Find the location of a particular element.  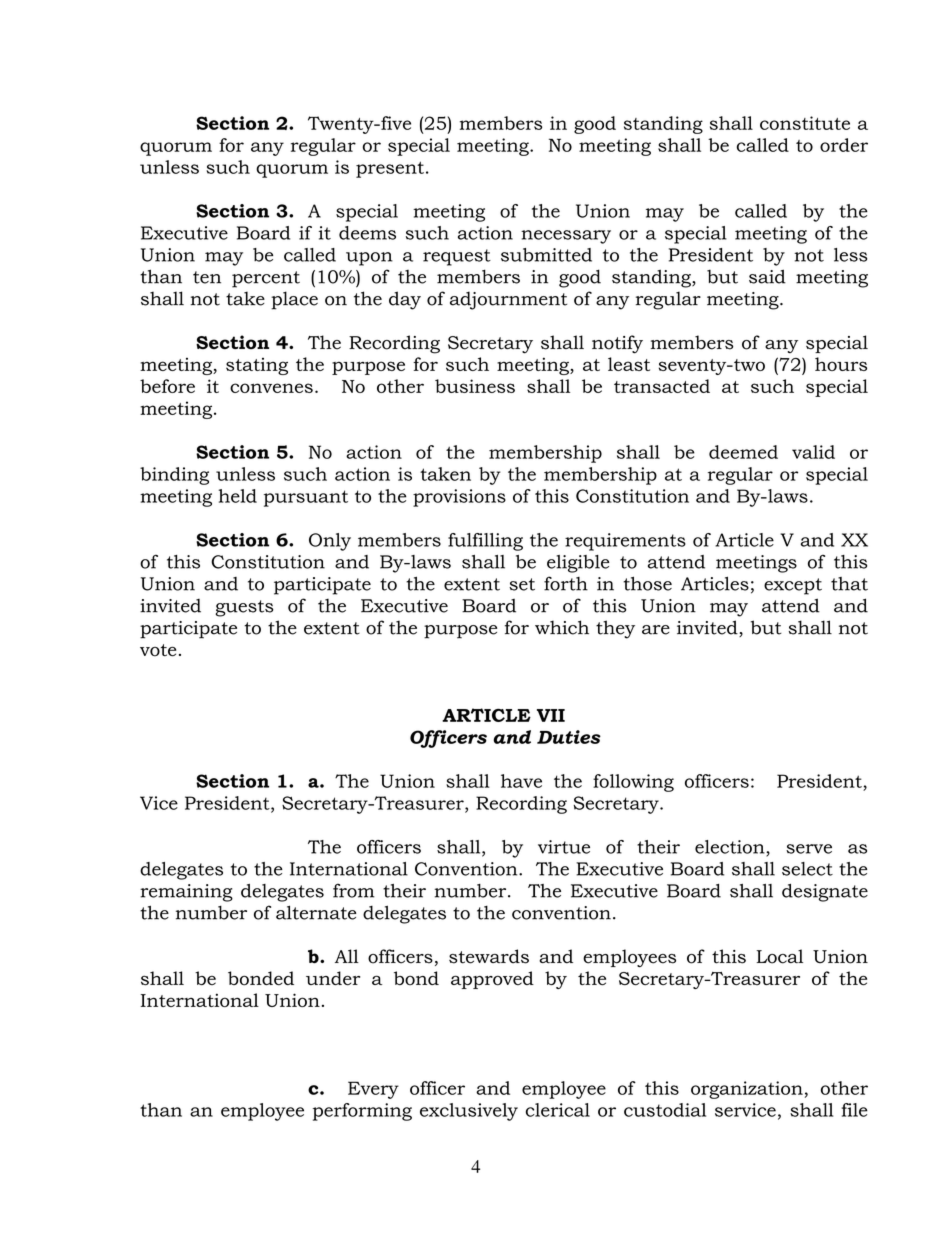

organization is located at coordinates (747, 1090).
